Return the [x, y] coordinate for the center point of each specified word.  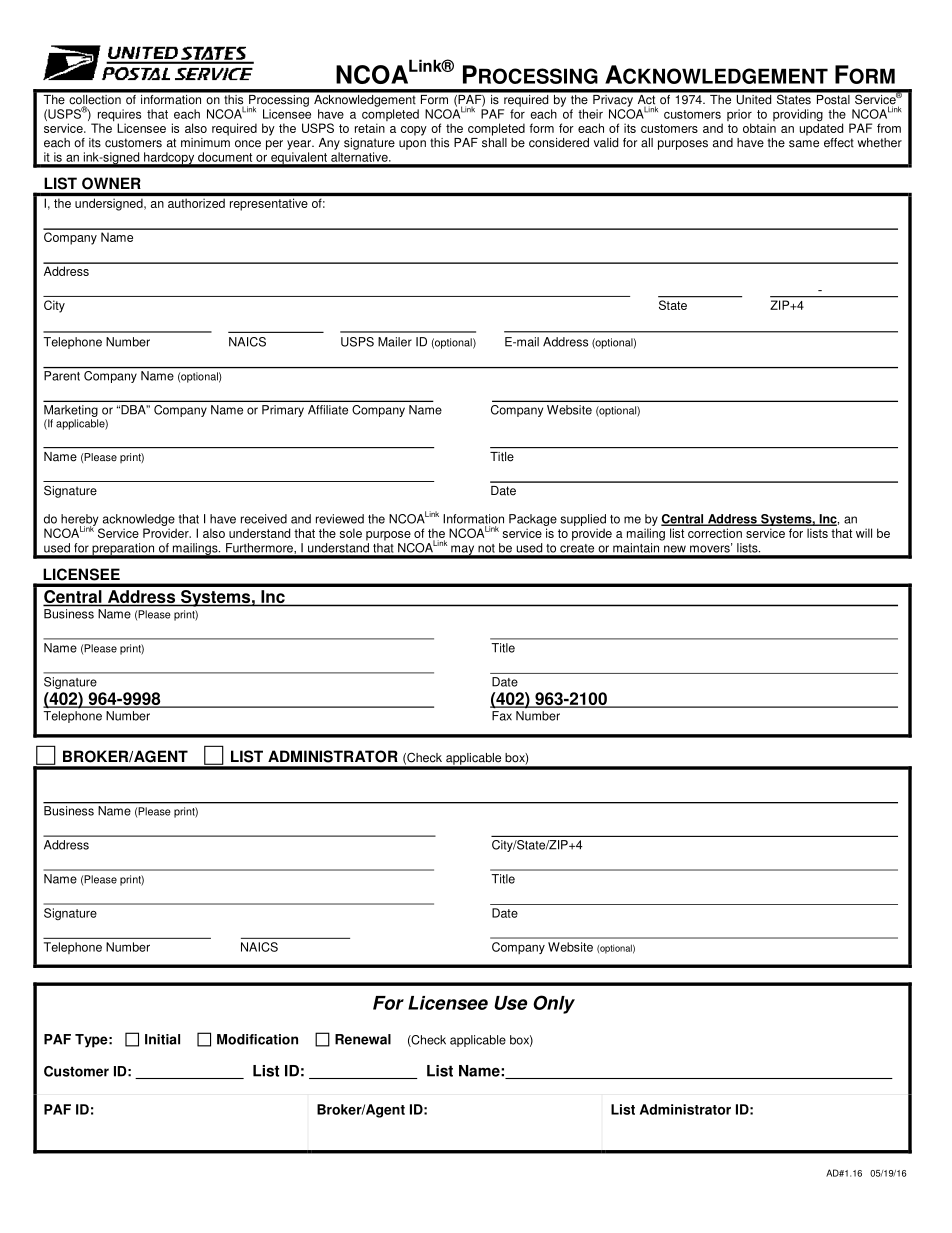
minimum [205, 141]
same [804, 144]
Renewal [363, 1039]
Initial [162, 1039]
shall [494, 141]
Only [554, 1004]
